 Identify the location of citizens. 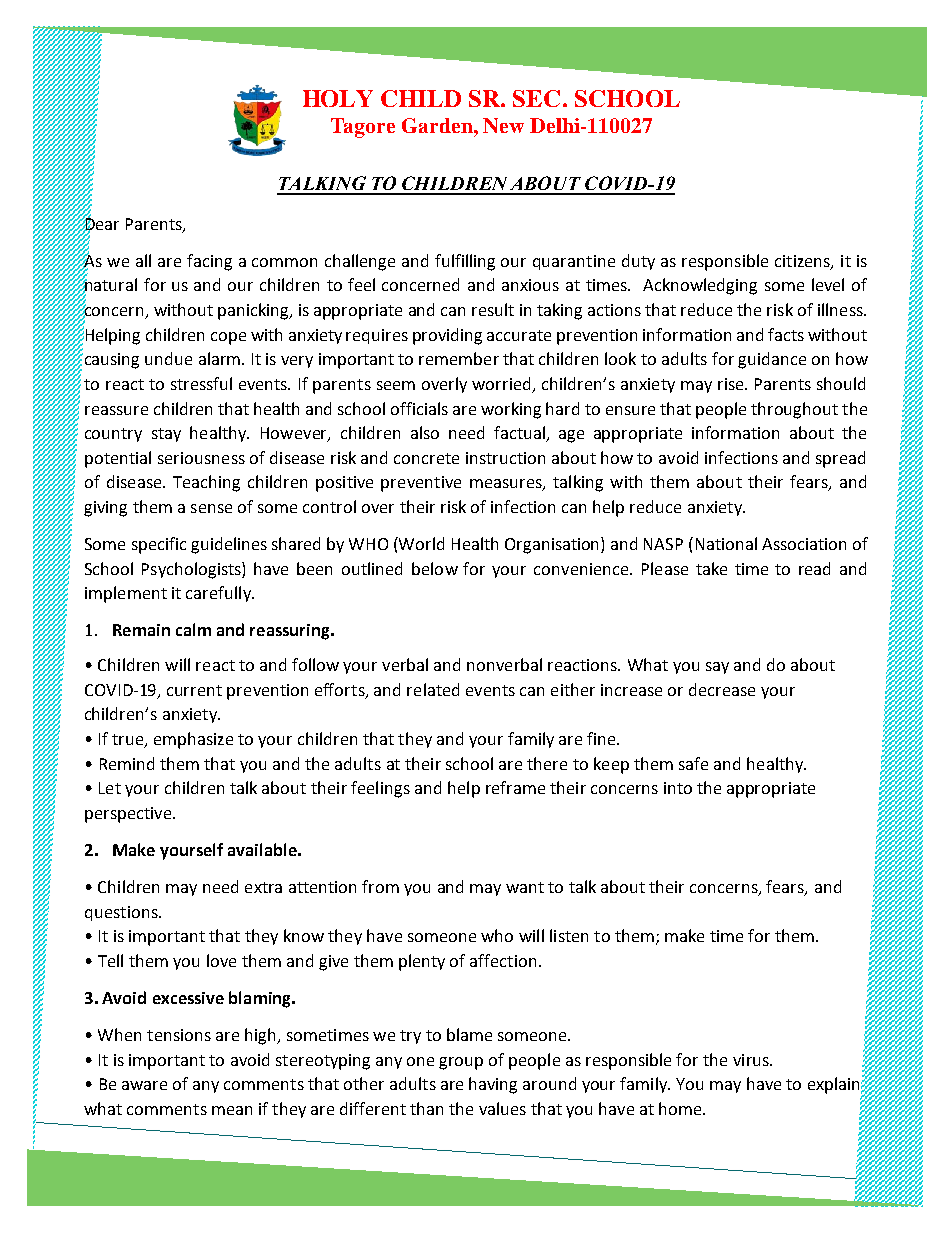
(803, 262).
